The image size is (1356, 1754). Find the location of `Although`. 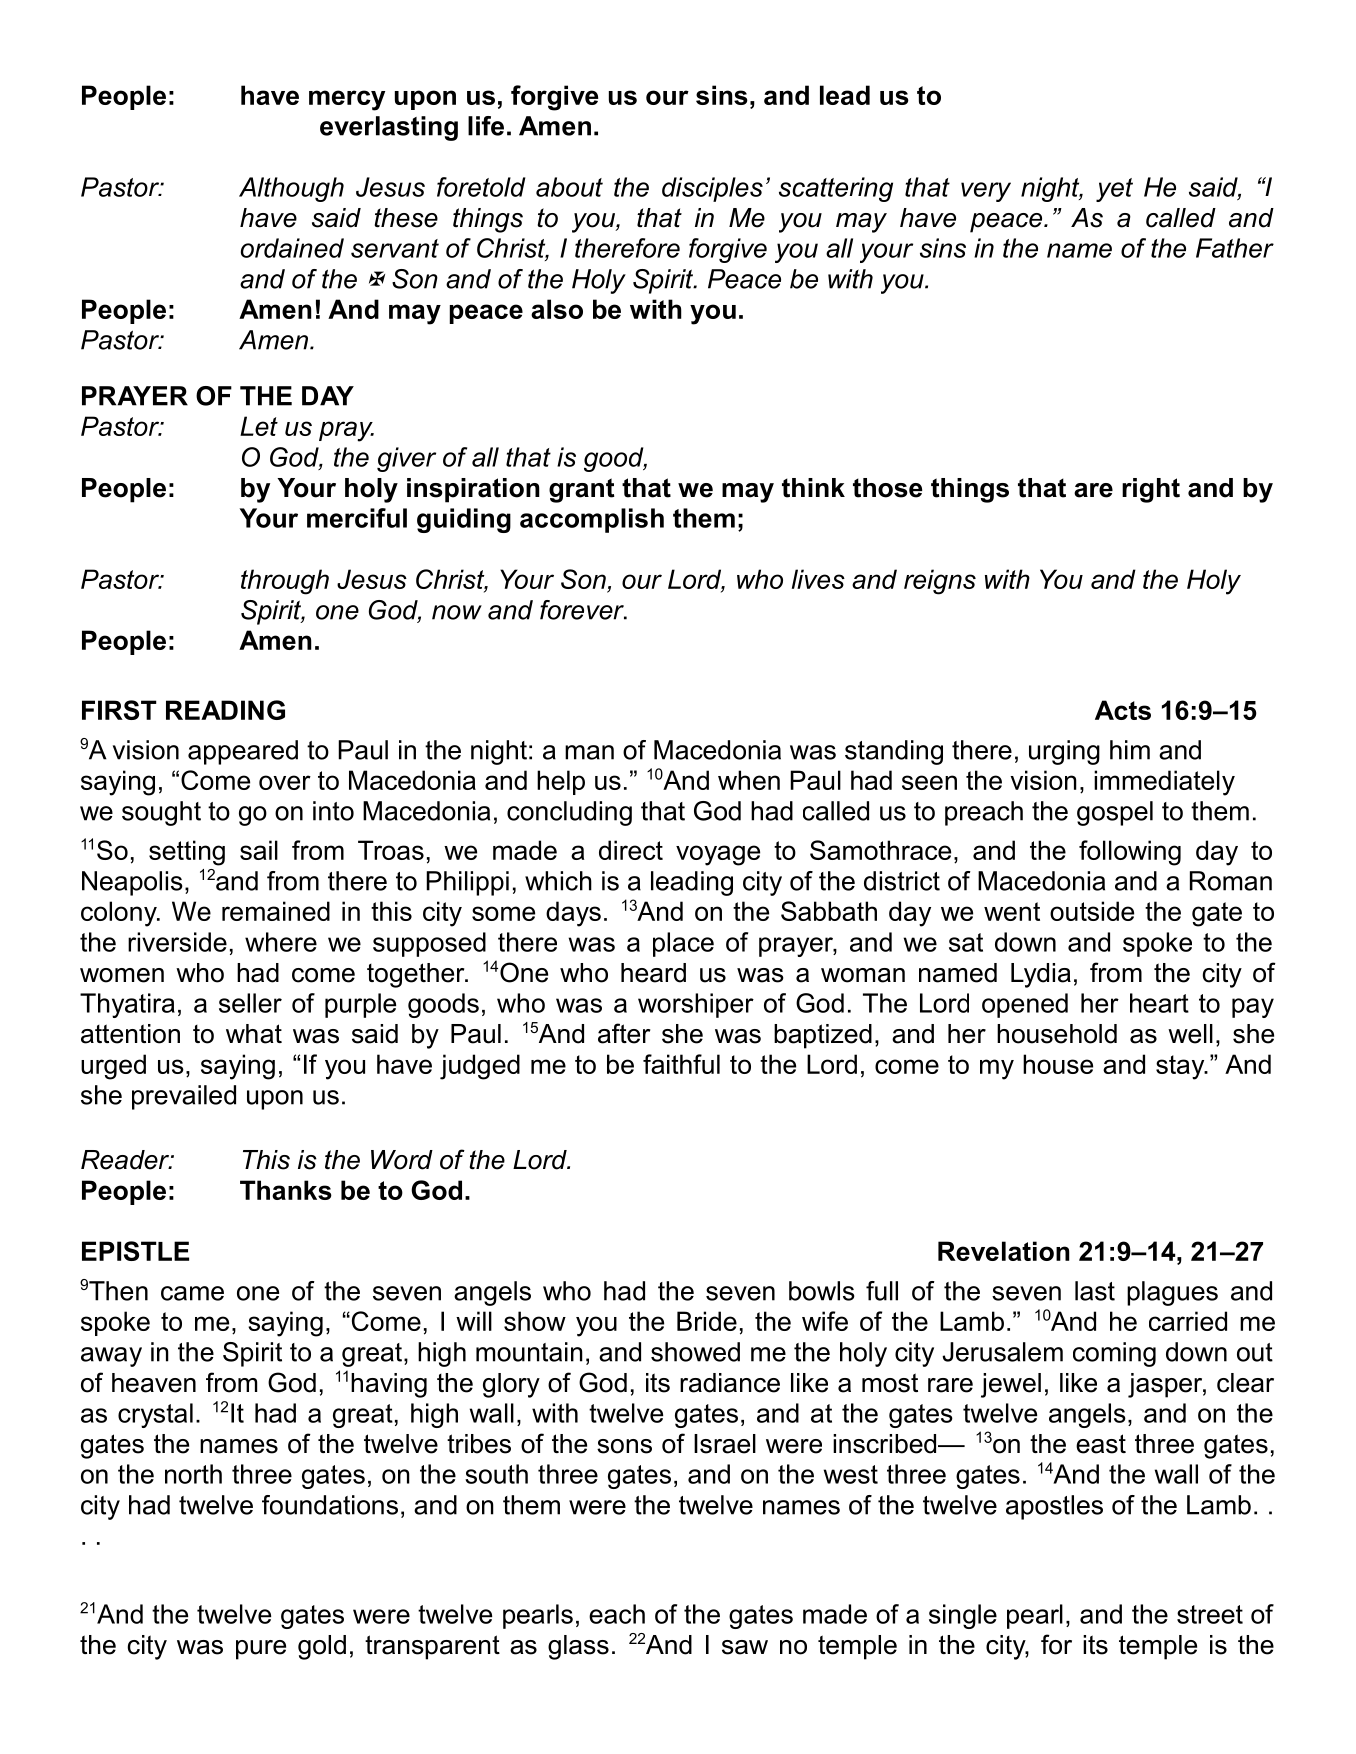

Although is located at coordinates (291, 189).
